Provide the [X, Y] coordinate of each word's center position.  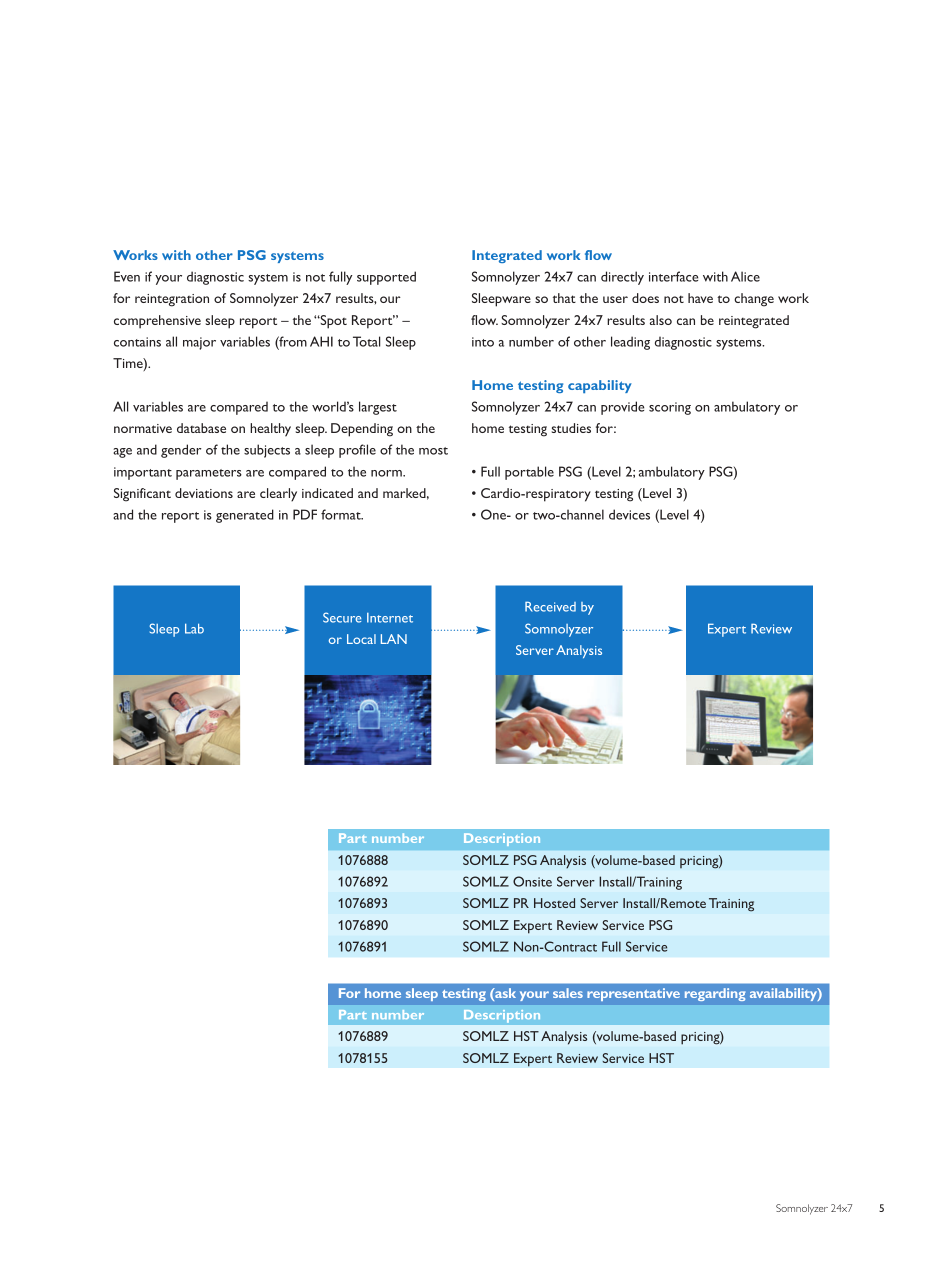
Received [550, 606]
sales [568, 993]
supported [386, 278]
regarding [715, 994]
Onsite [532, 881]
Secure [342, 617]
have [700, 298]
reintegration [172, 300]
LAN [394, 639]
